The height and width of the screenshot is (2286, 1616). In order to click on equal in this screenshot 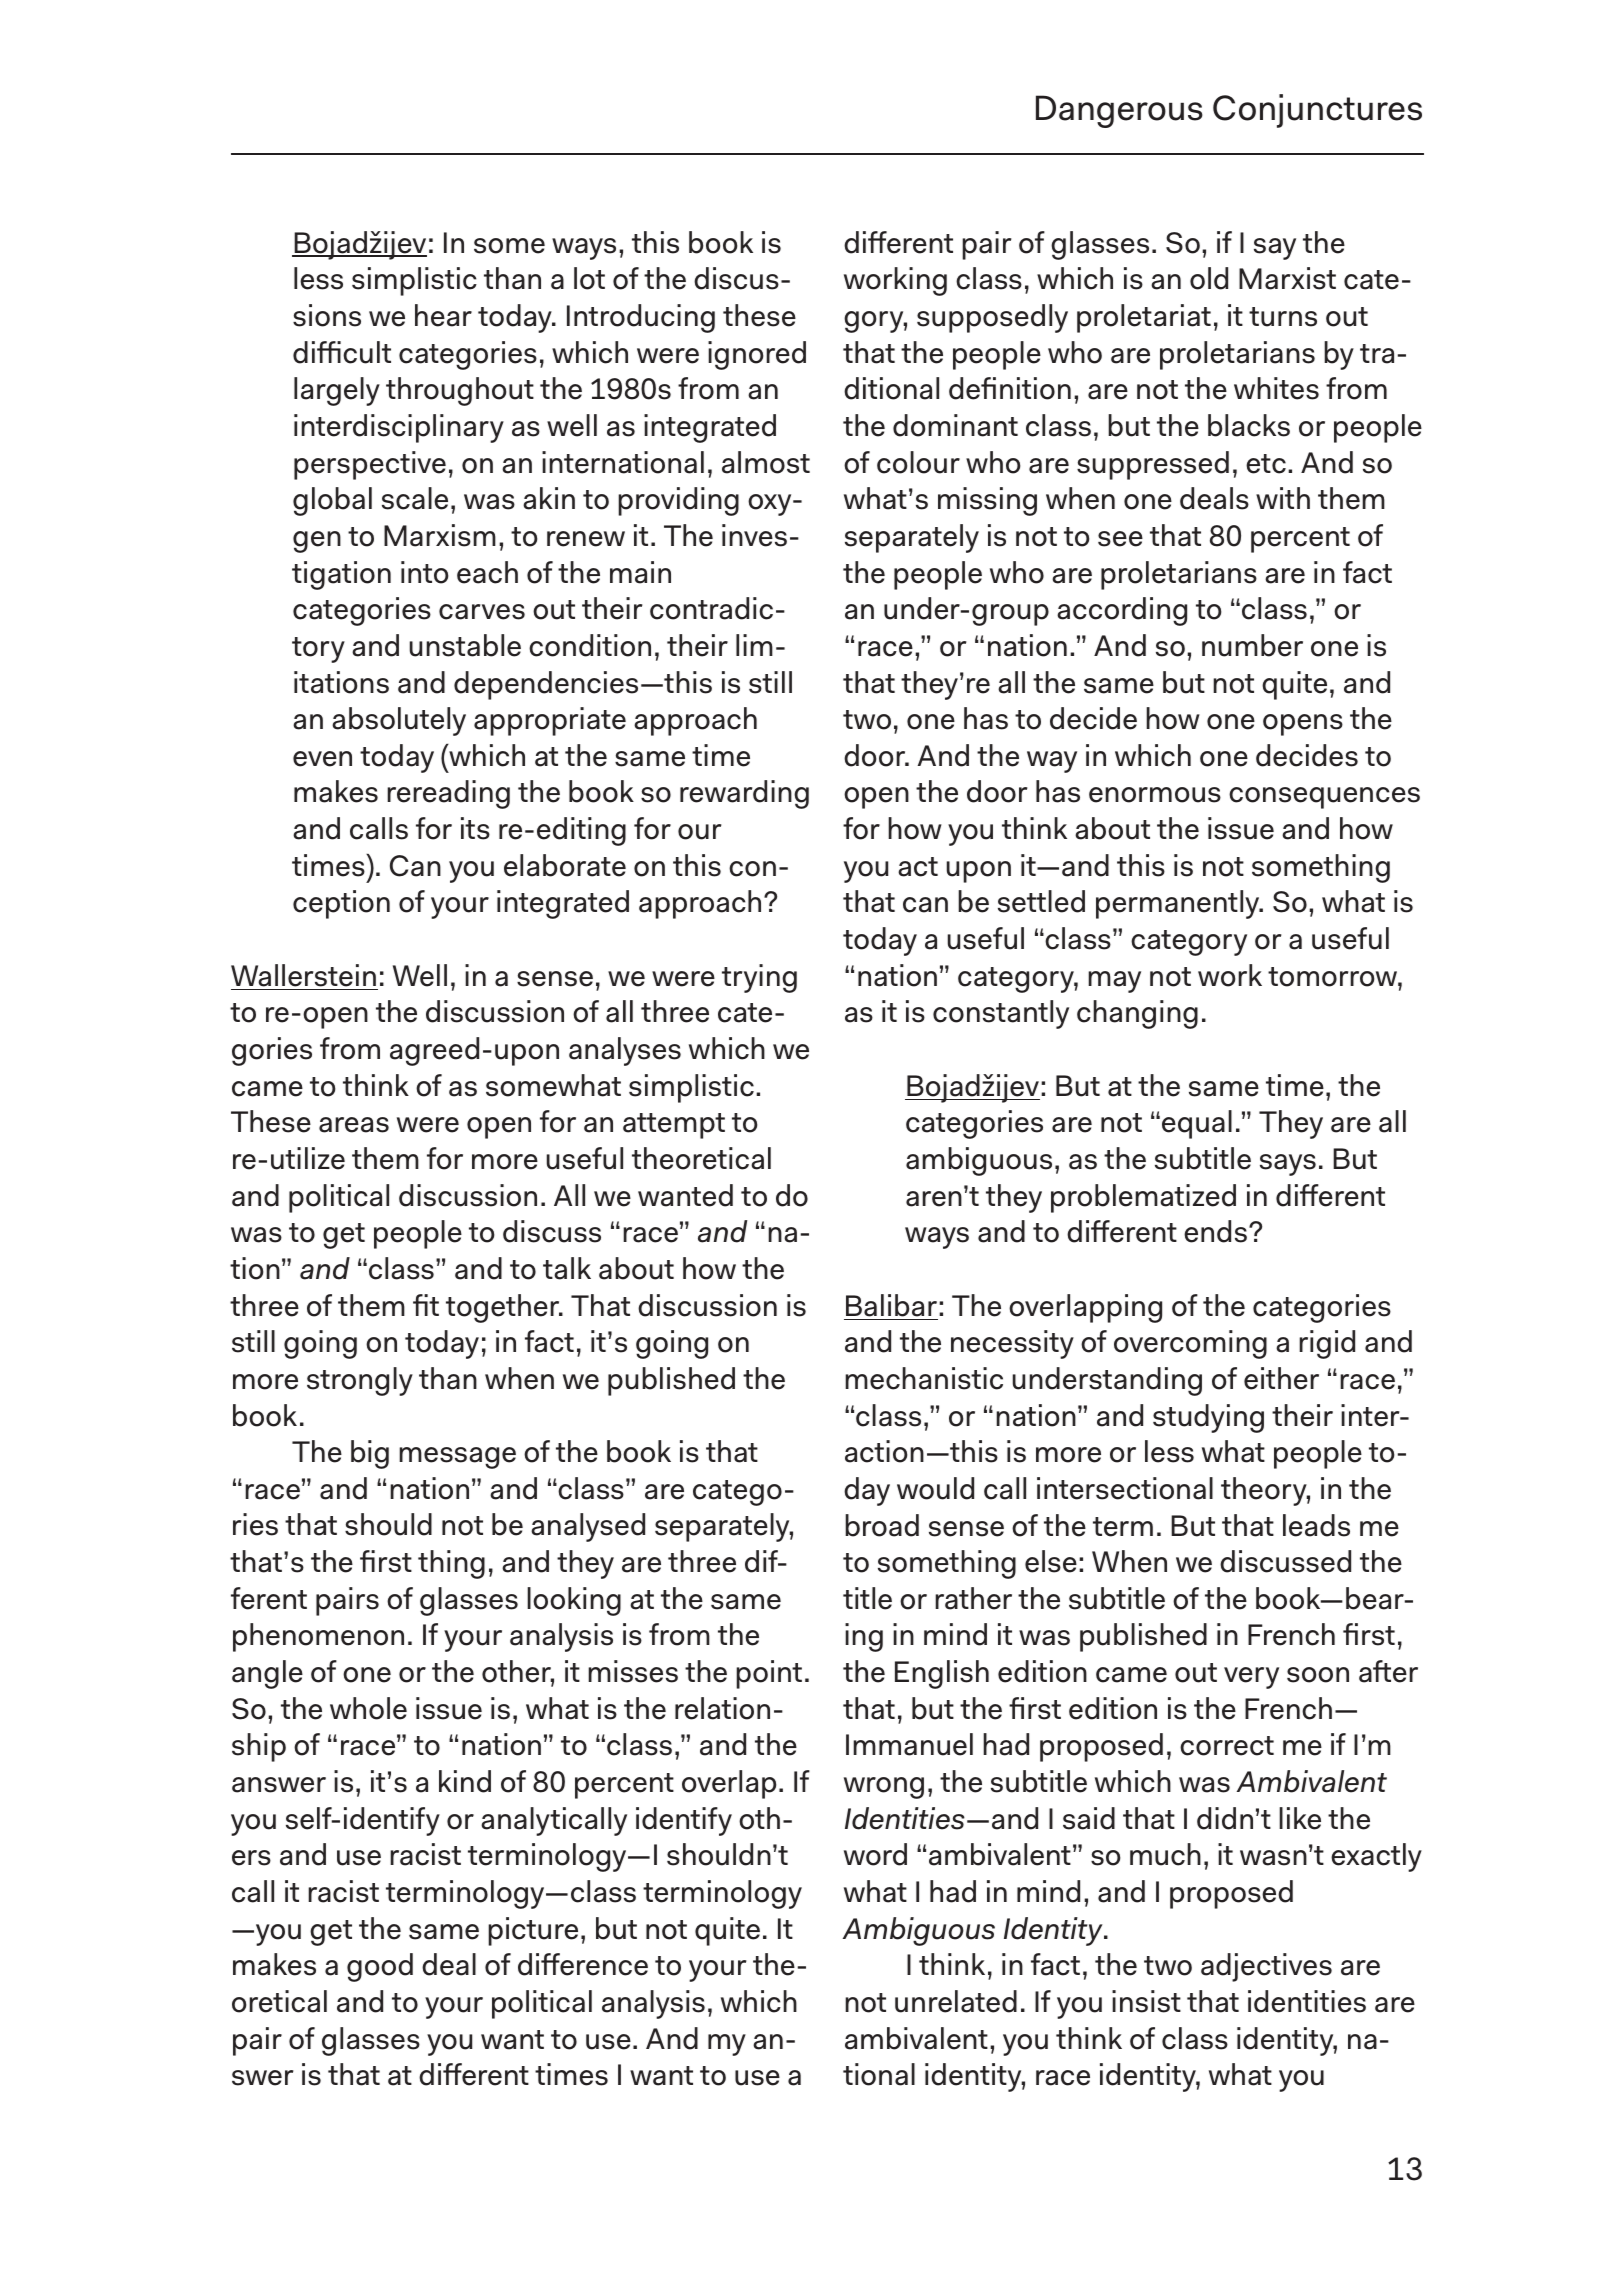, I will do `click(1197, 1124)`.
